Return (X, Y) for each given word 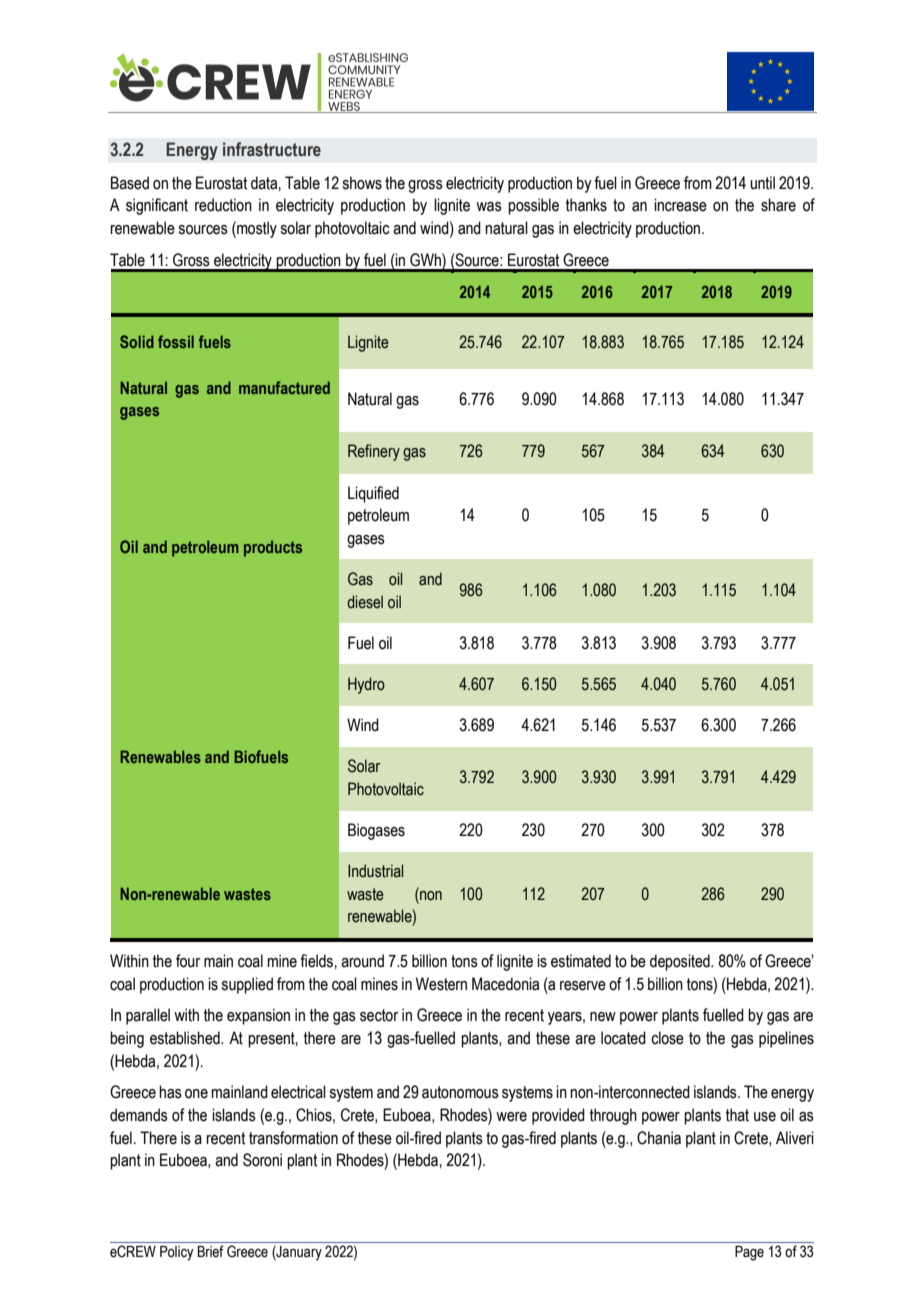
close (667, 1038)
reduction (223, 205)
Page (749, 1253)
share (778, 205)
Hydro (366, 685)
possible (533, 206)
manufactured (284, 387)
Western (441, 984)
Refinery (374, 452)
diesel (365, 602)
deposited (681, 962)
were (511, 1117)
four (188, 961)
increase (680, 205)
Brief (211, 1251)
